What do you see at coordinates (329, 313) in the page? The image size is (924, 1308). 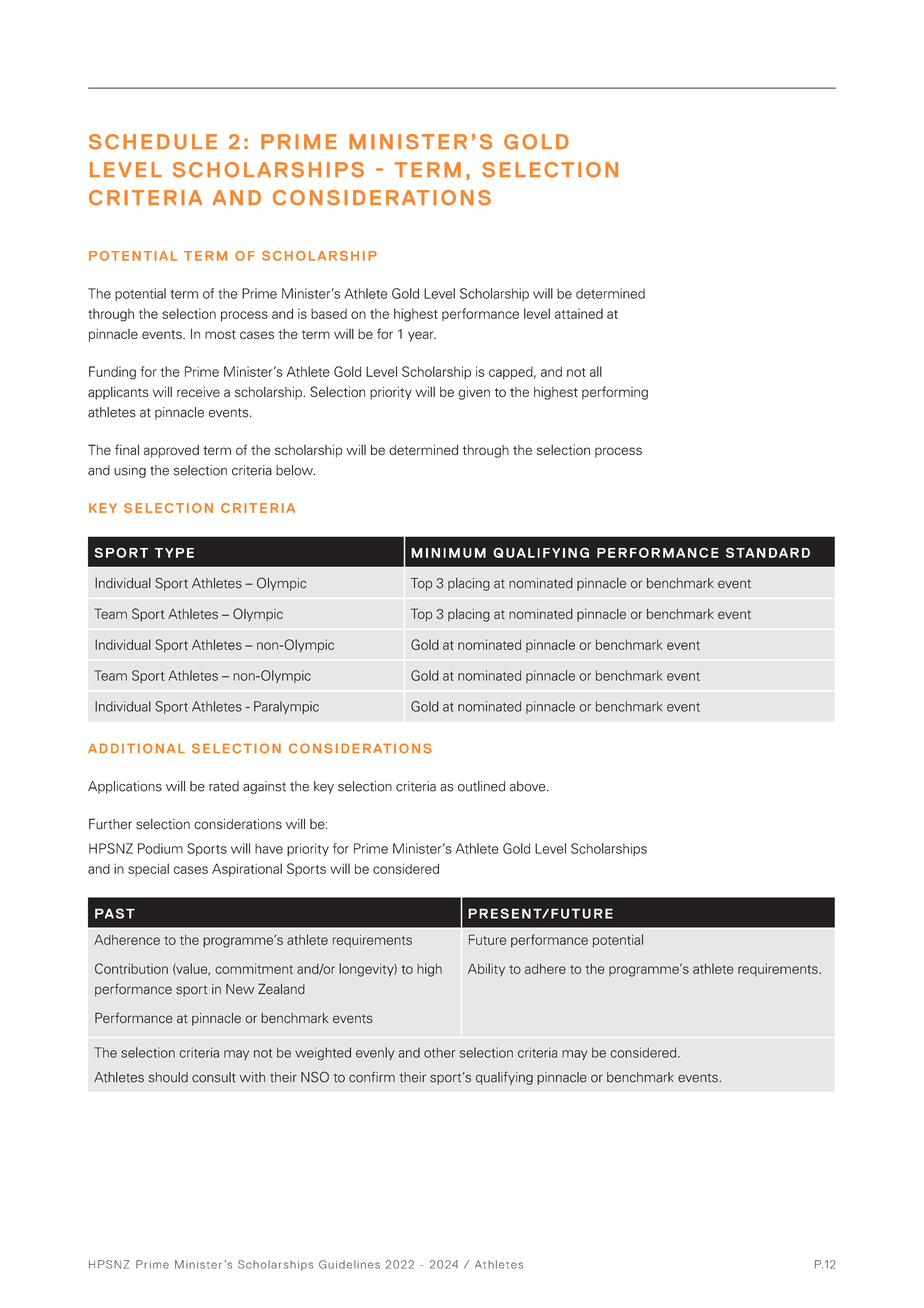 I see `based` at bounding box center [329, 313].
